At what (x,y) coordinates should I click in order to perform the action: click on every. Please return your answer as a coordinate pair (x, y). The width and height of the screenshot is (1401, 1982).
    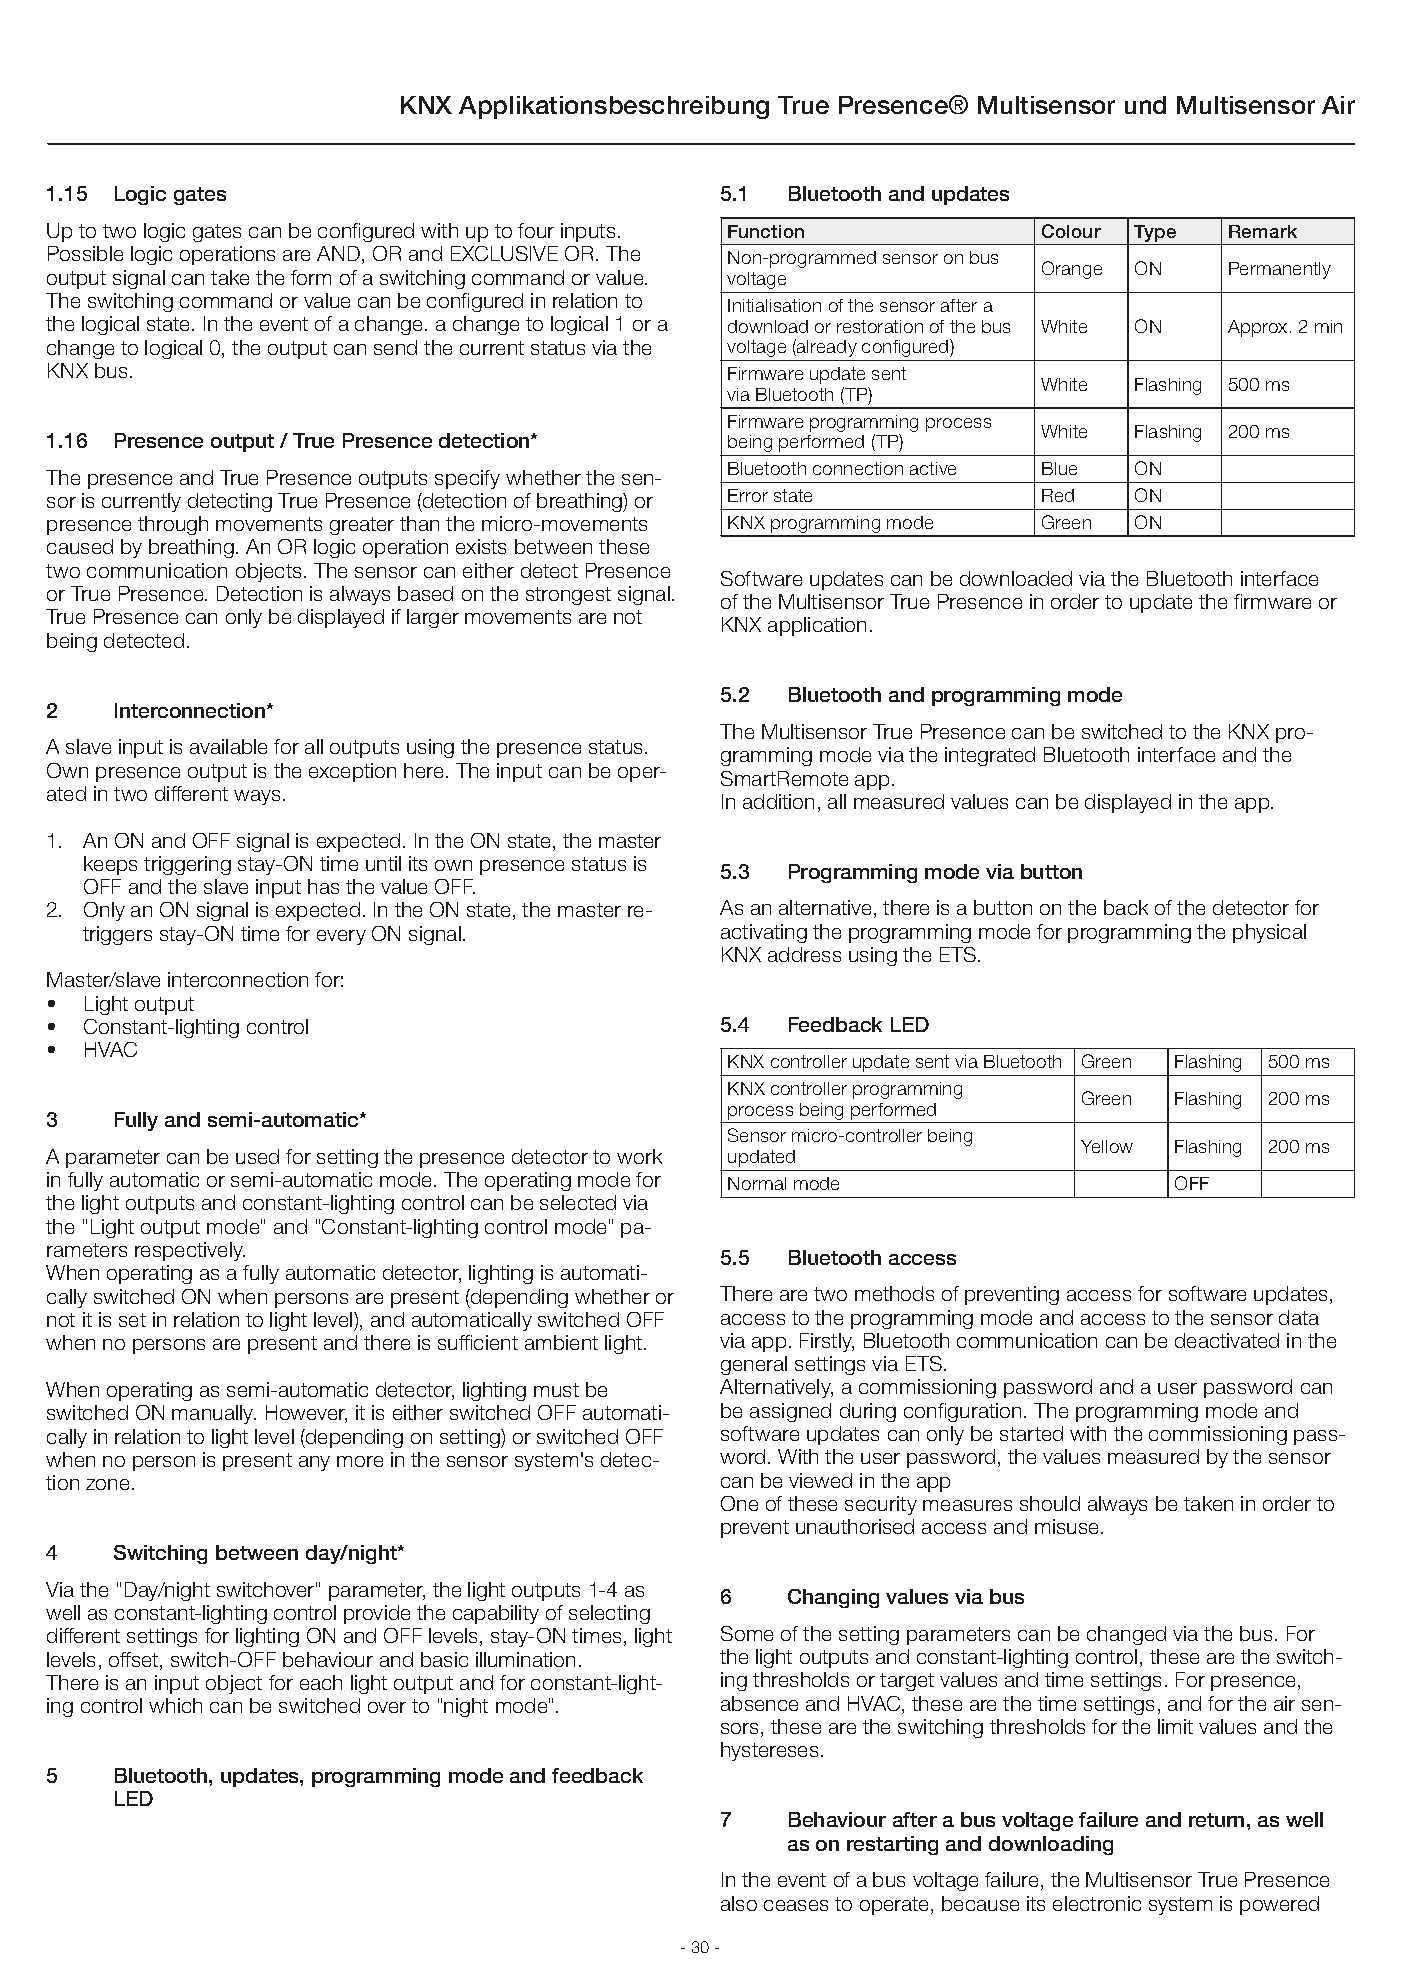
    Looking at the image, I should click on (341, 937).
